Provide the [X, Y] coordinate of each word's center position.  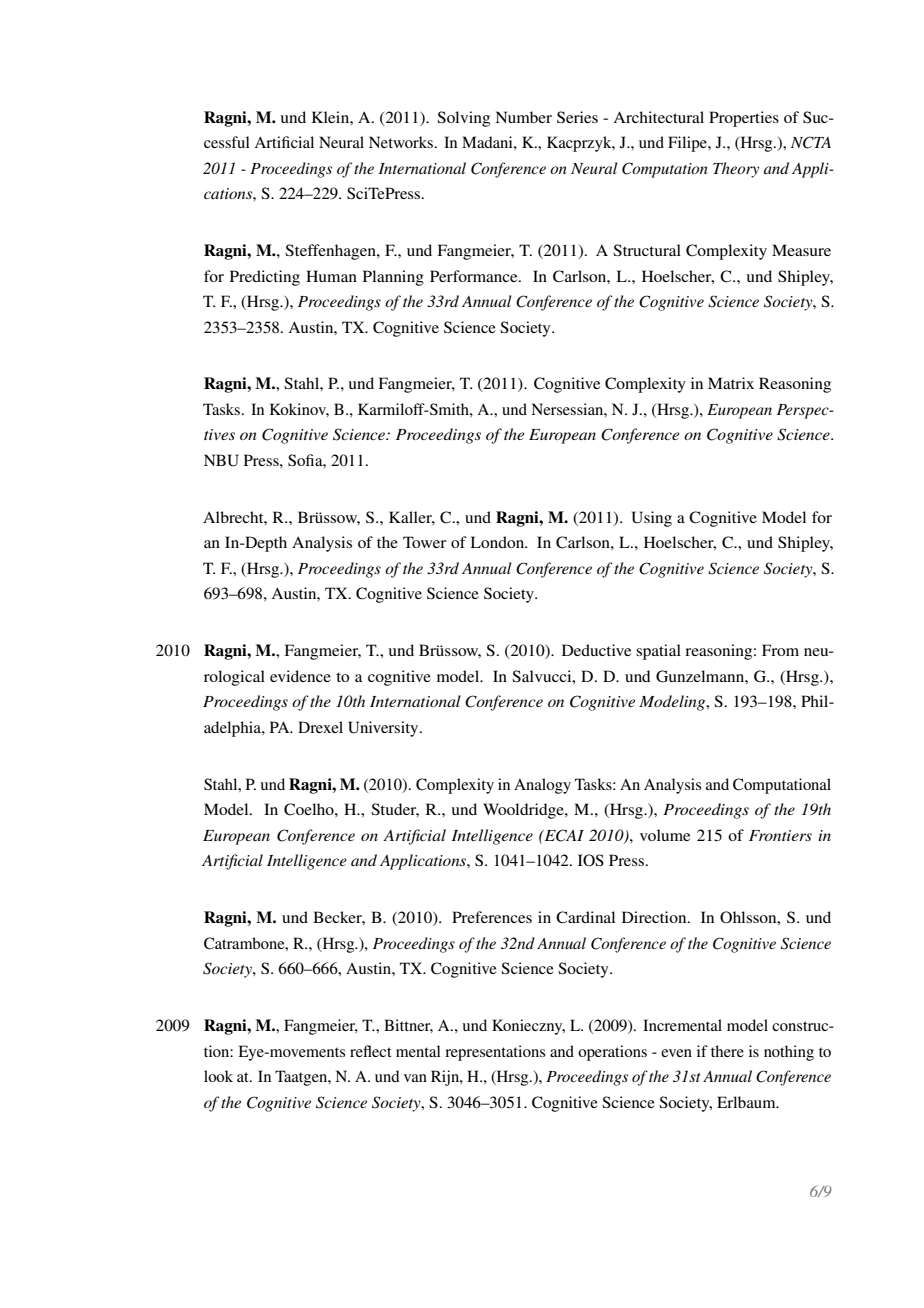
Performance [475, 276]
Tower [424, 542]
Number [523, 117]
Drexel [320, 727]
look [218, 1076]
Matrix [731, 383]
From [780, 650]
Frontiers [780, 835]
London [498, 542]
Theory [736, 170]
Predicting [265, 278]
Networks [402, 142]
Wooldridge [524, 811]
